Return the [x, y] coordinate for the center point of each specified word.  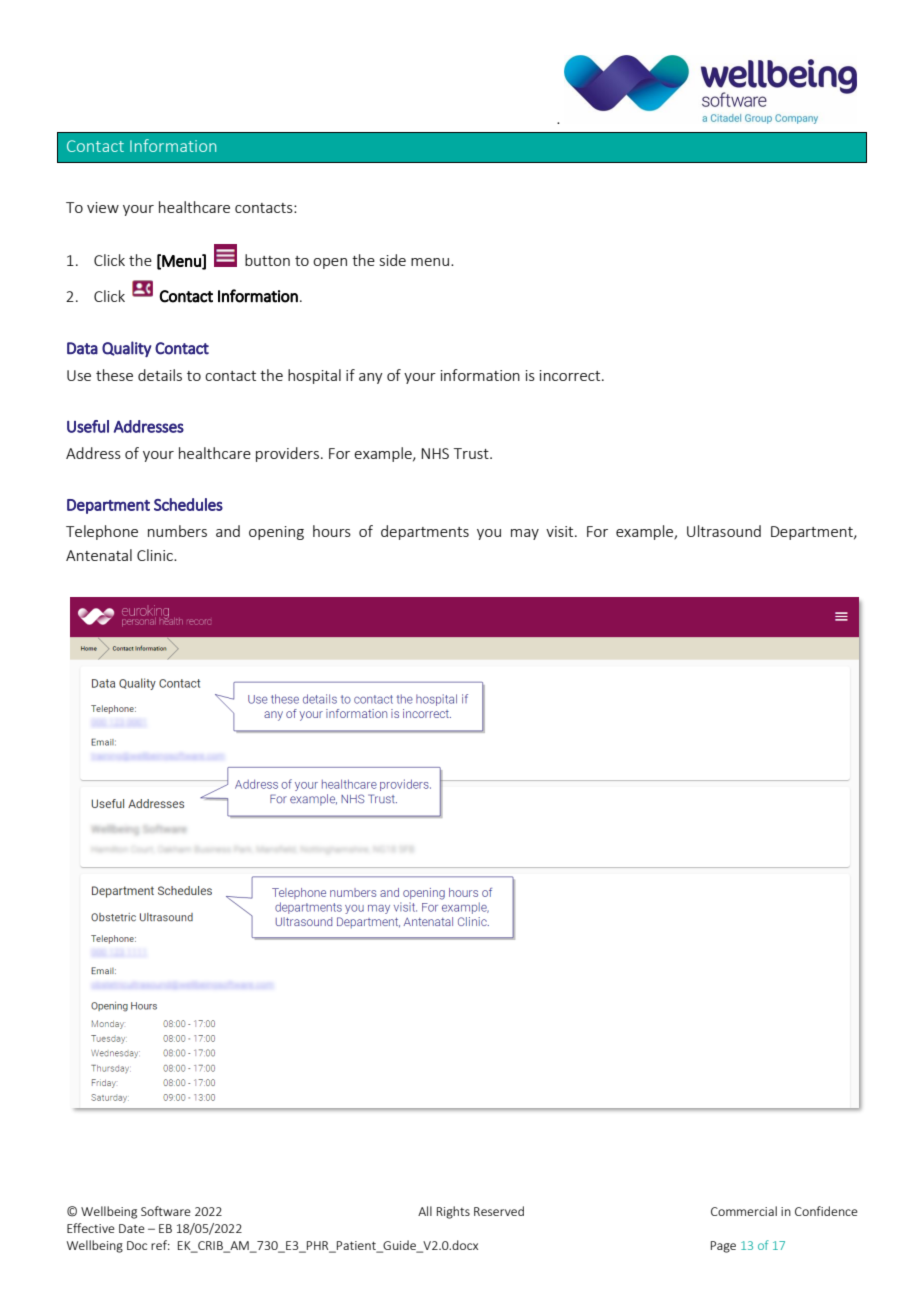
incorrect [571, 375]
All [425, 1211]
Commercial [744, 1211]
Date [132, 1228]
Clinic [156, 555]
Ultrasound [724, 531]
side [393, 260]
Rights [453, 1212]
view [103, 207]
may [525, 534]
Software [166, 1211]
